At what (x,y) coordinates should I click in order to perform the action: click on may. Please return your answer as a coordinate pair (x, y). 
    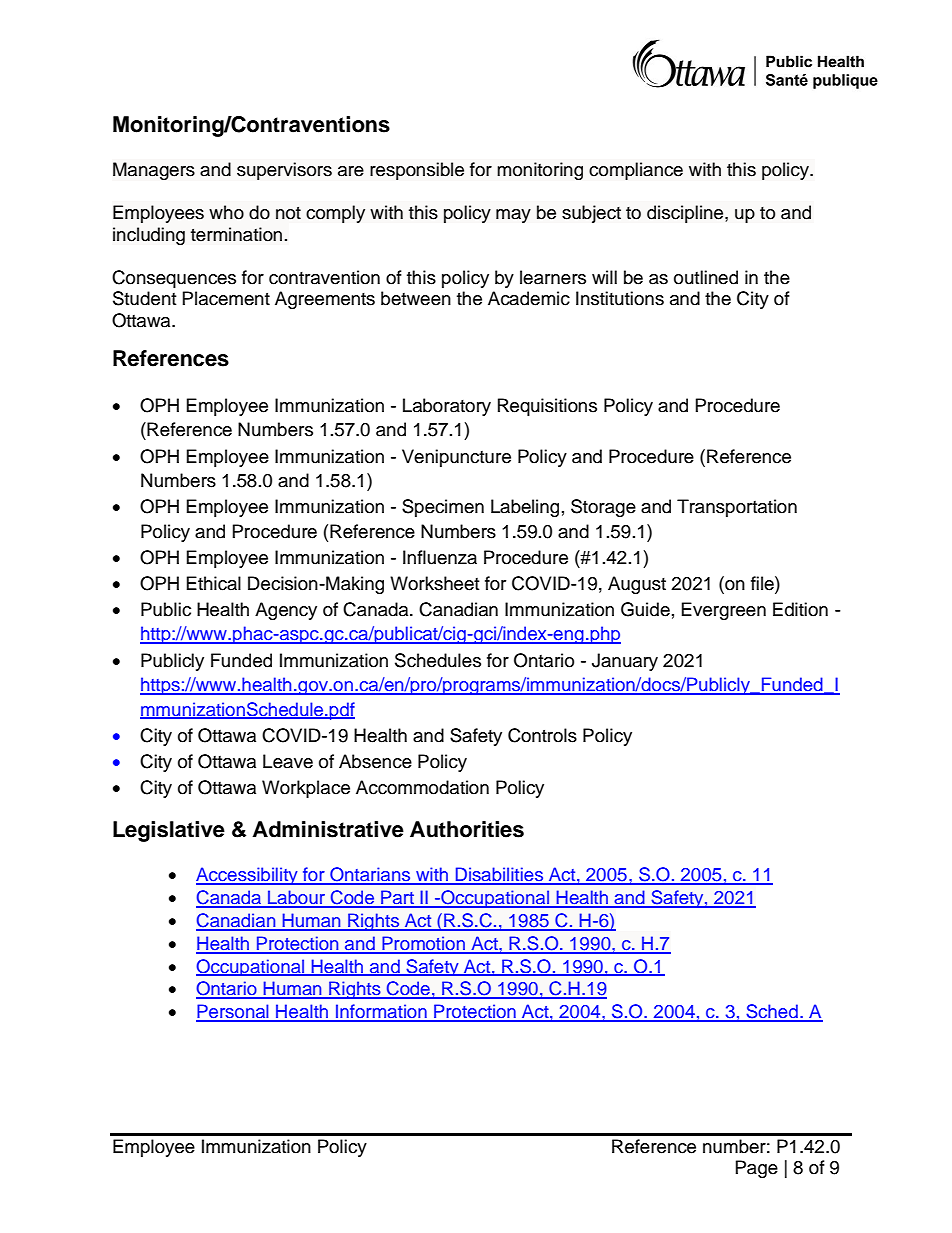
    Looking at the image, I should click on (513, 216).
